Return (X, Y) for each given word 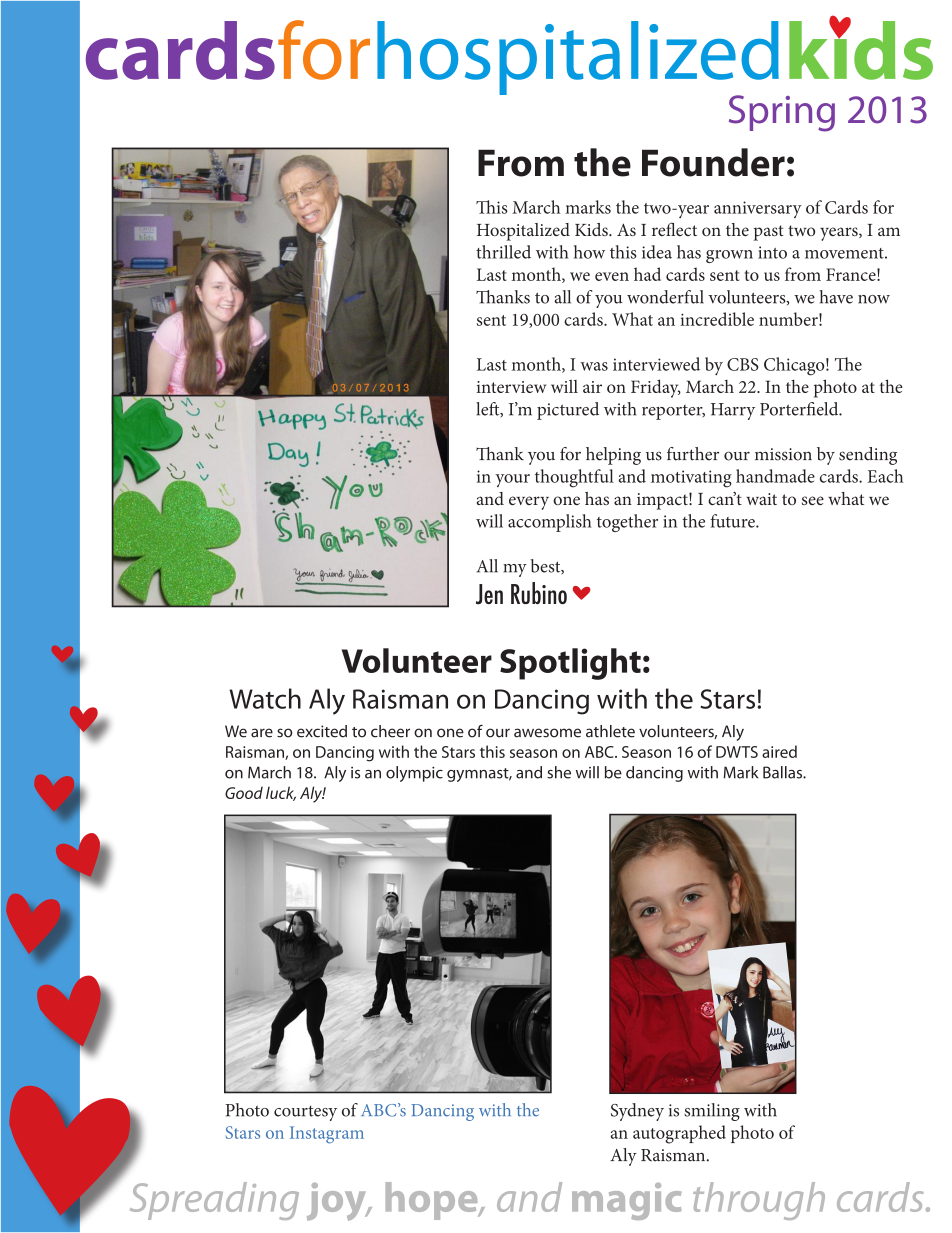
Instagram (327, 1135)
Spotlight (570, 664)
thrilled (503, 252)
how (589, 252)
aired (779, 751)
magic (627, 1201)
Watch (265, 698)
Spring (782, 113)
